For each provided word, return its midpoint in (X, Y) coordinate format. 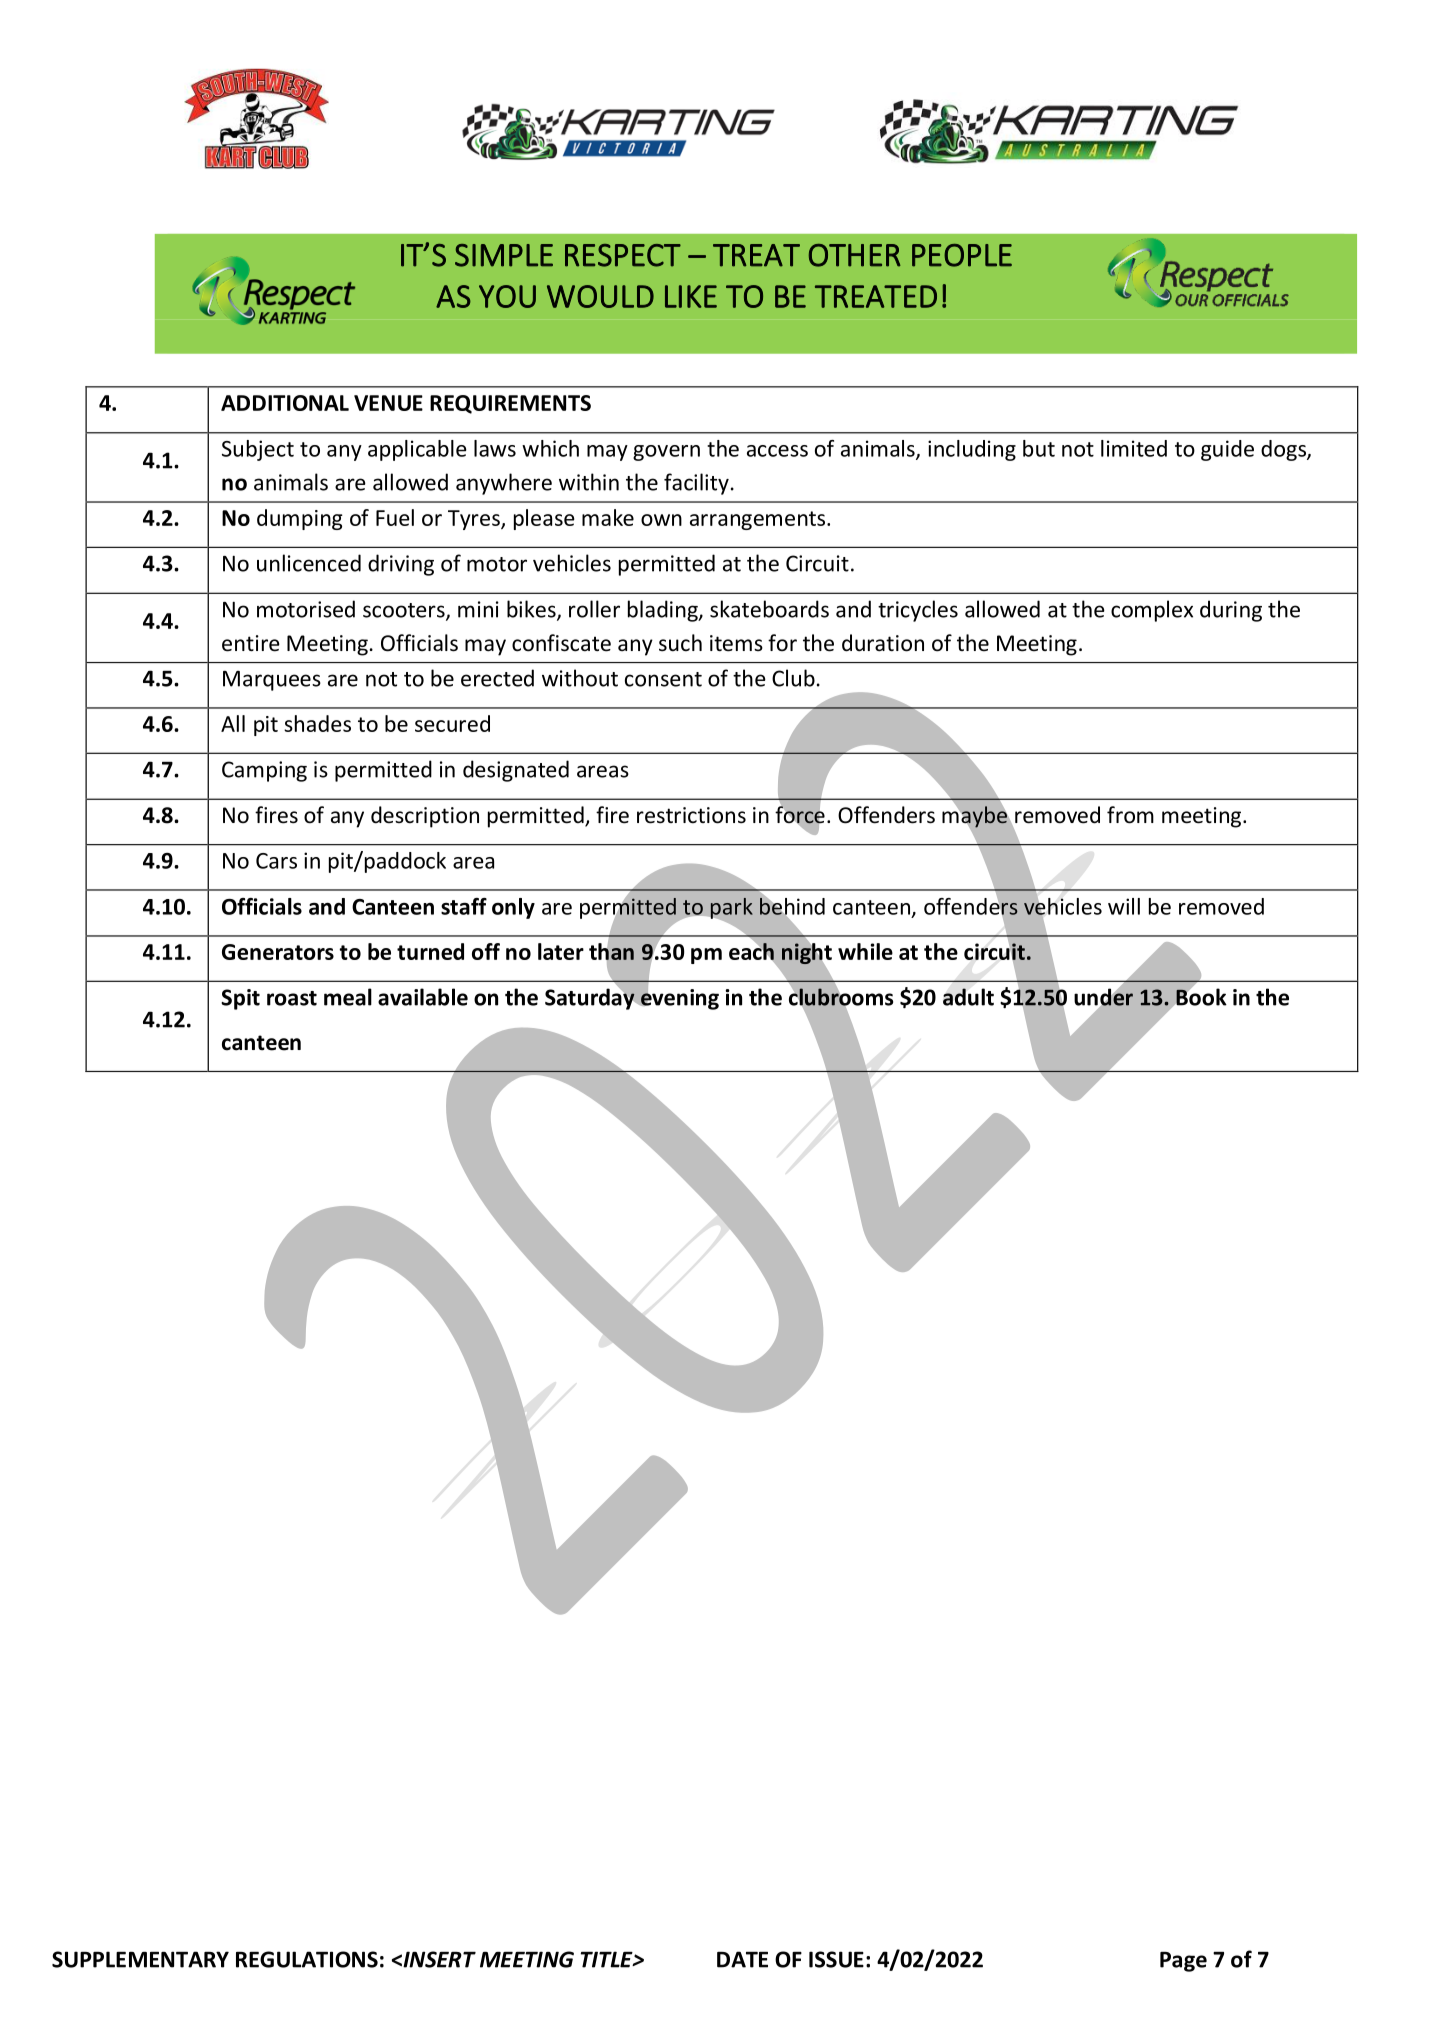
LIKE (691, 296)
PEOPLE (962, 255)
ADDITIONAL (285, 403)
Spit (240, 999)
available (423, 997)
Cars (276, 861)
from (1130, 815)
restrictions (691, 815)
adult (968, 997)
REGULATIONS (307, 1959)
